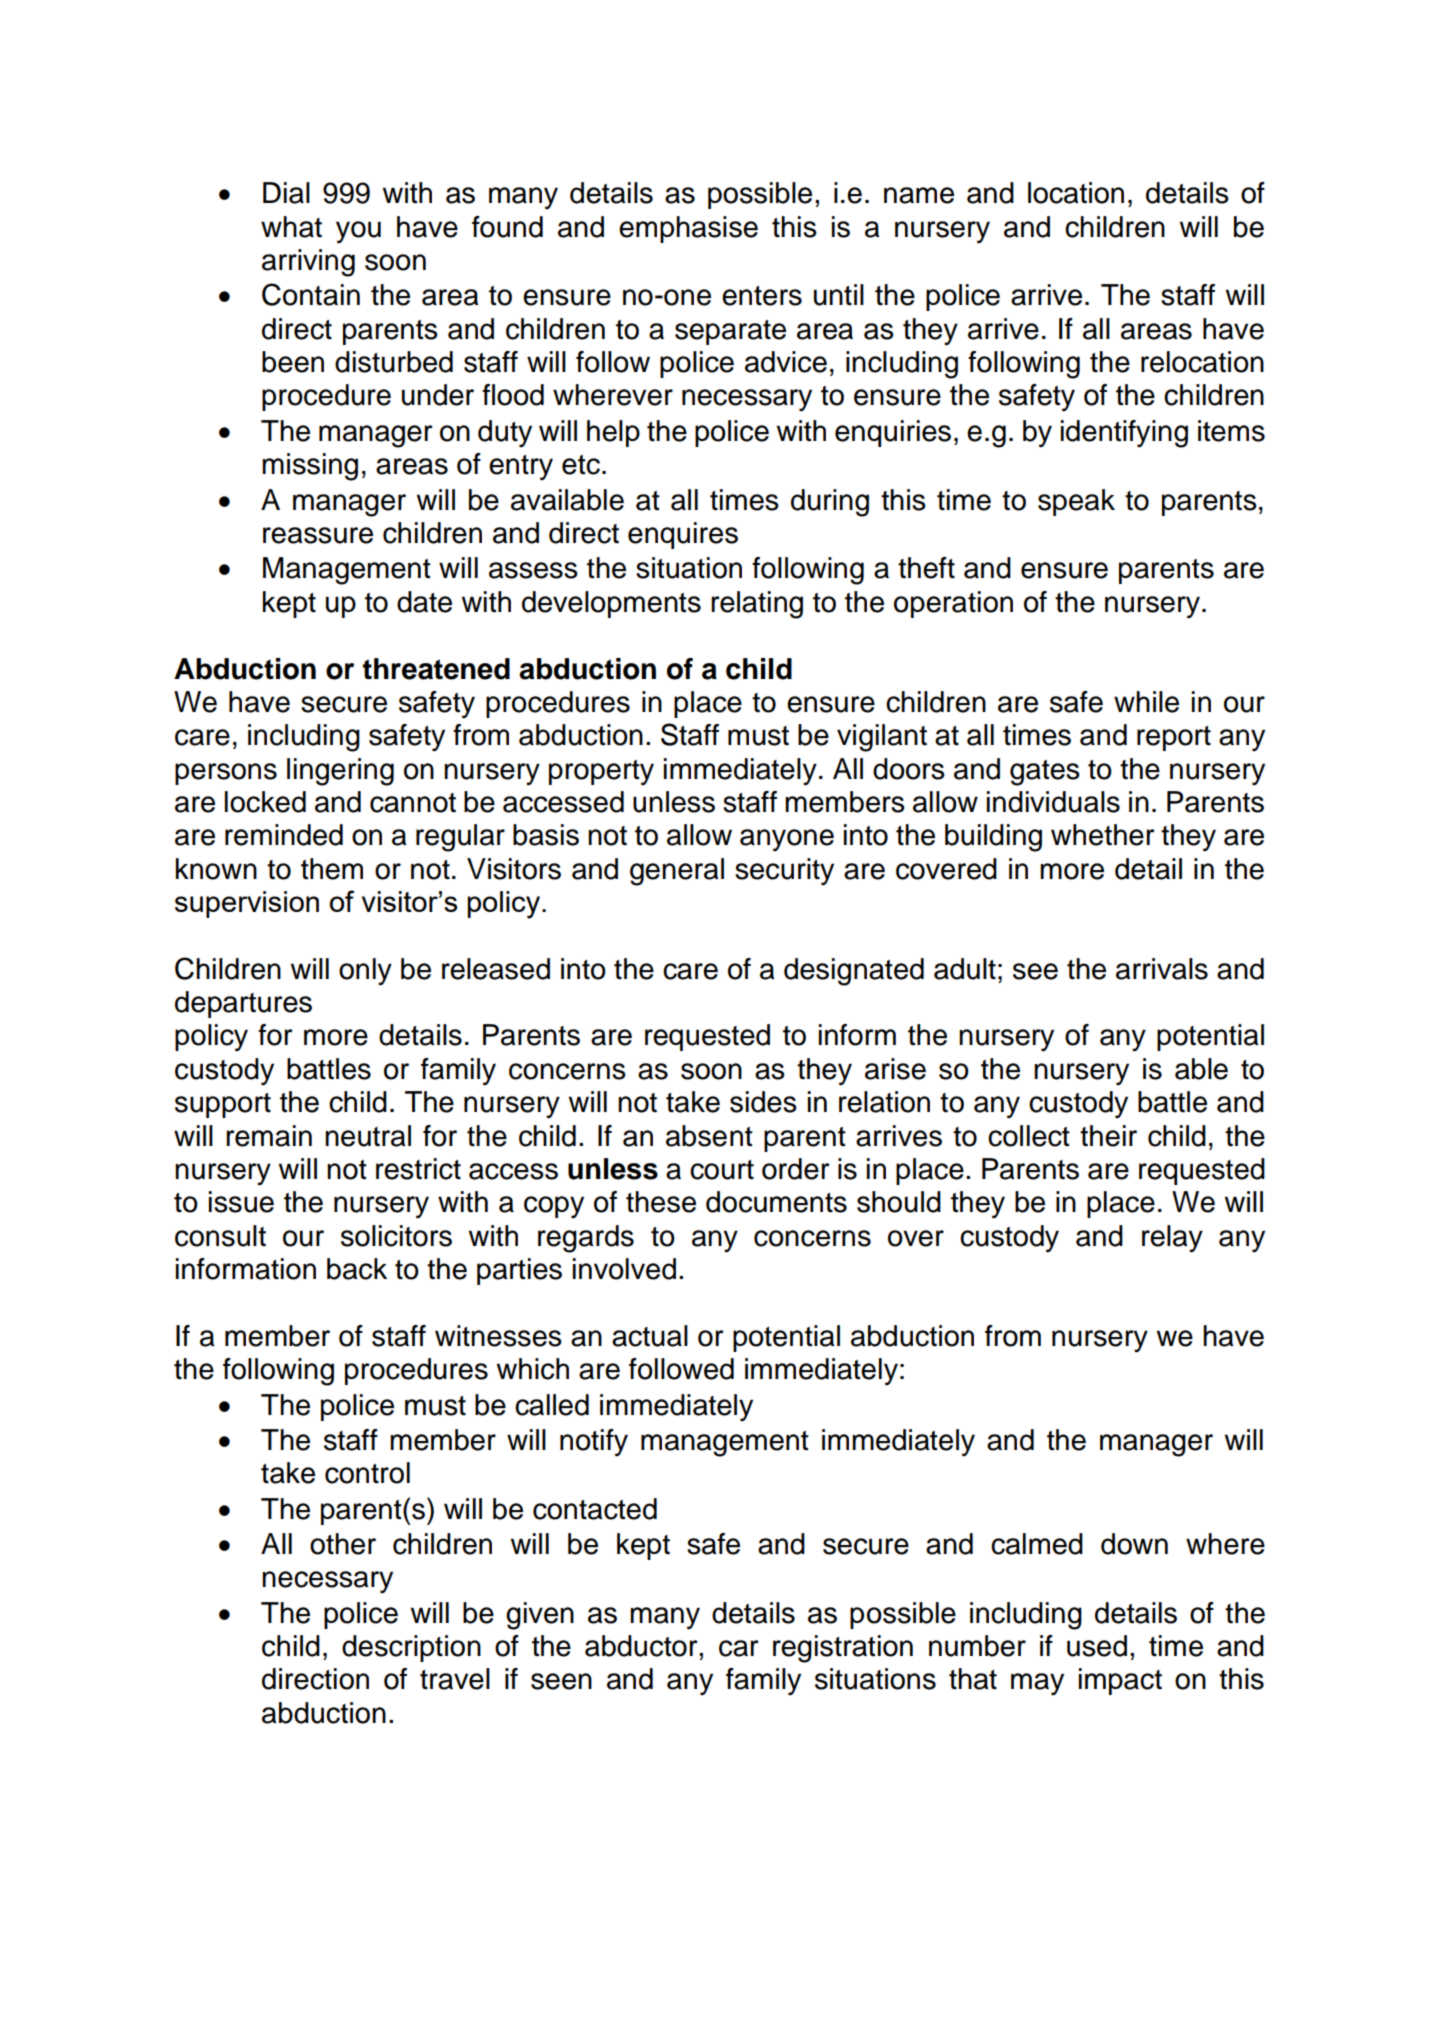 Image resolution: width=1440 pixels, height=2036 pixels. What do you see at coordinates (757, 605) in the document?
I see `relating` at bounding box center [757, 605].
